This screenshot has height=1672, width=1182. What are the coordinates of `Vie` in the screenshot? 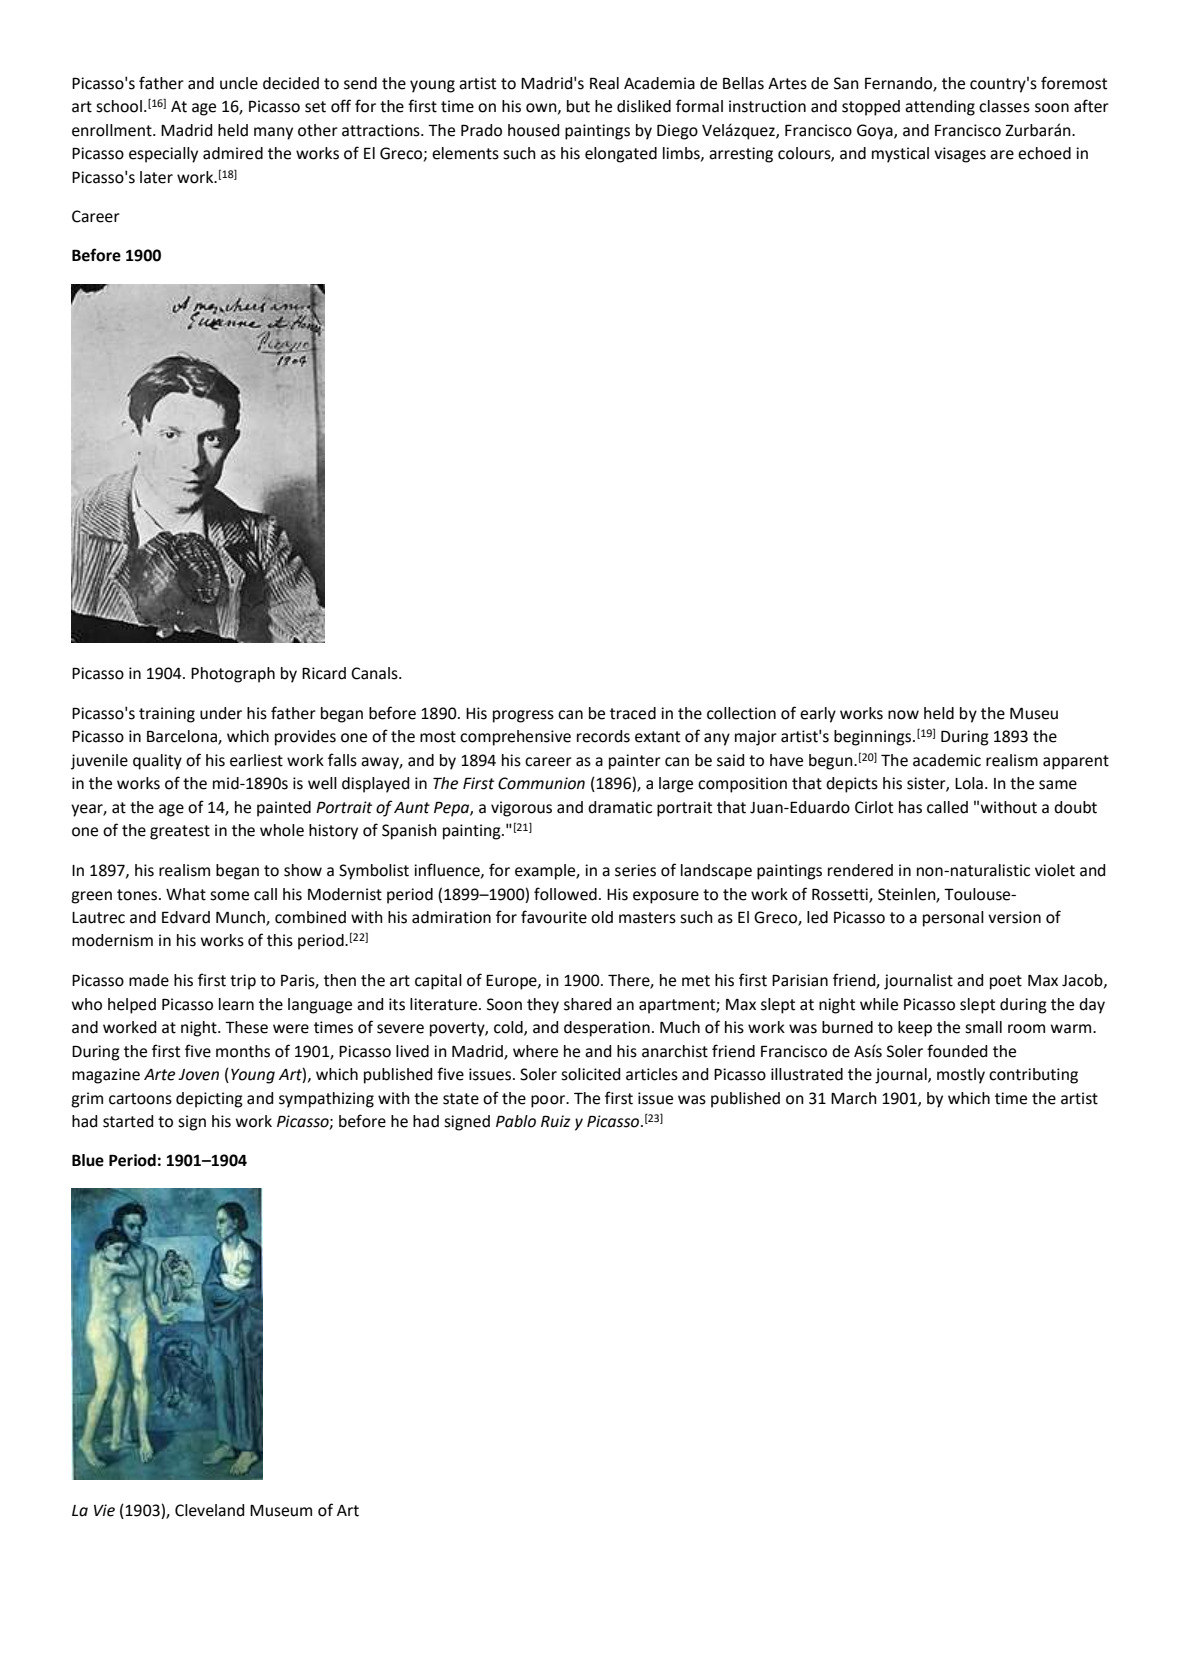 It's located at (104, 1510).
